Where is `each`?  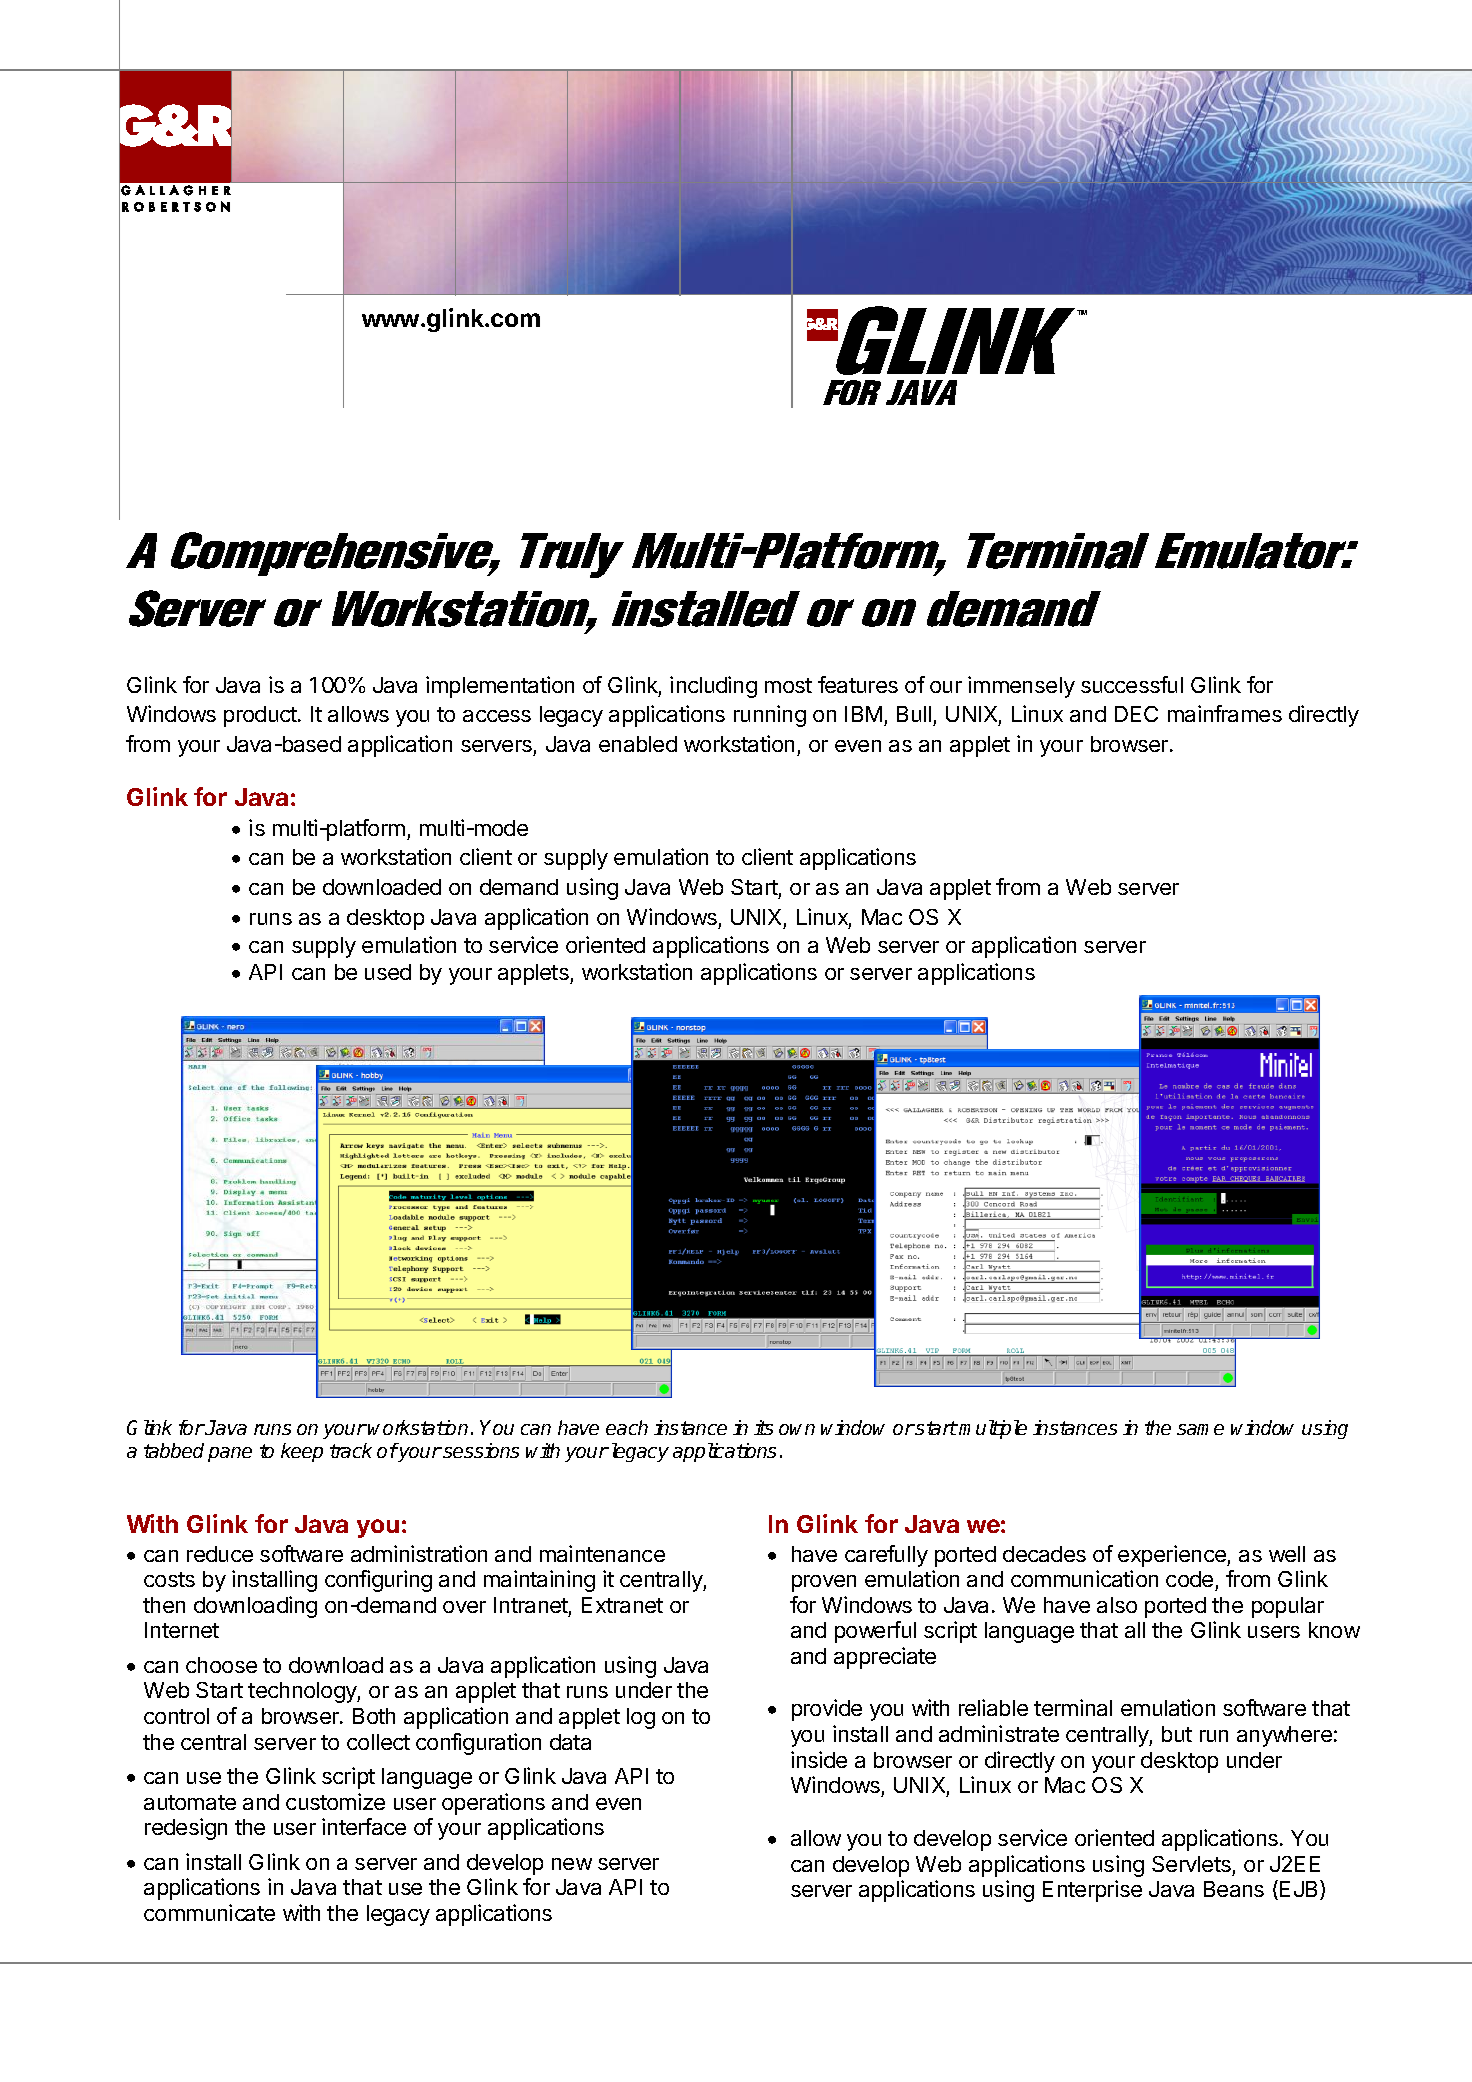
each is located at coordinates (627, 1427).
